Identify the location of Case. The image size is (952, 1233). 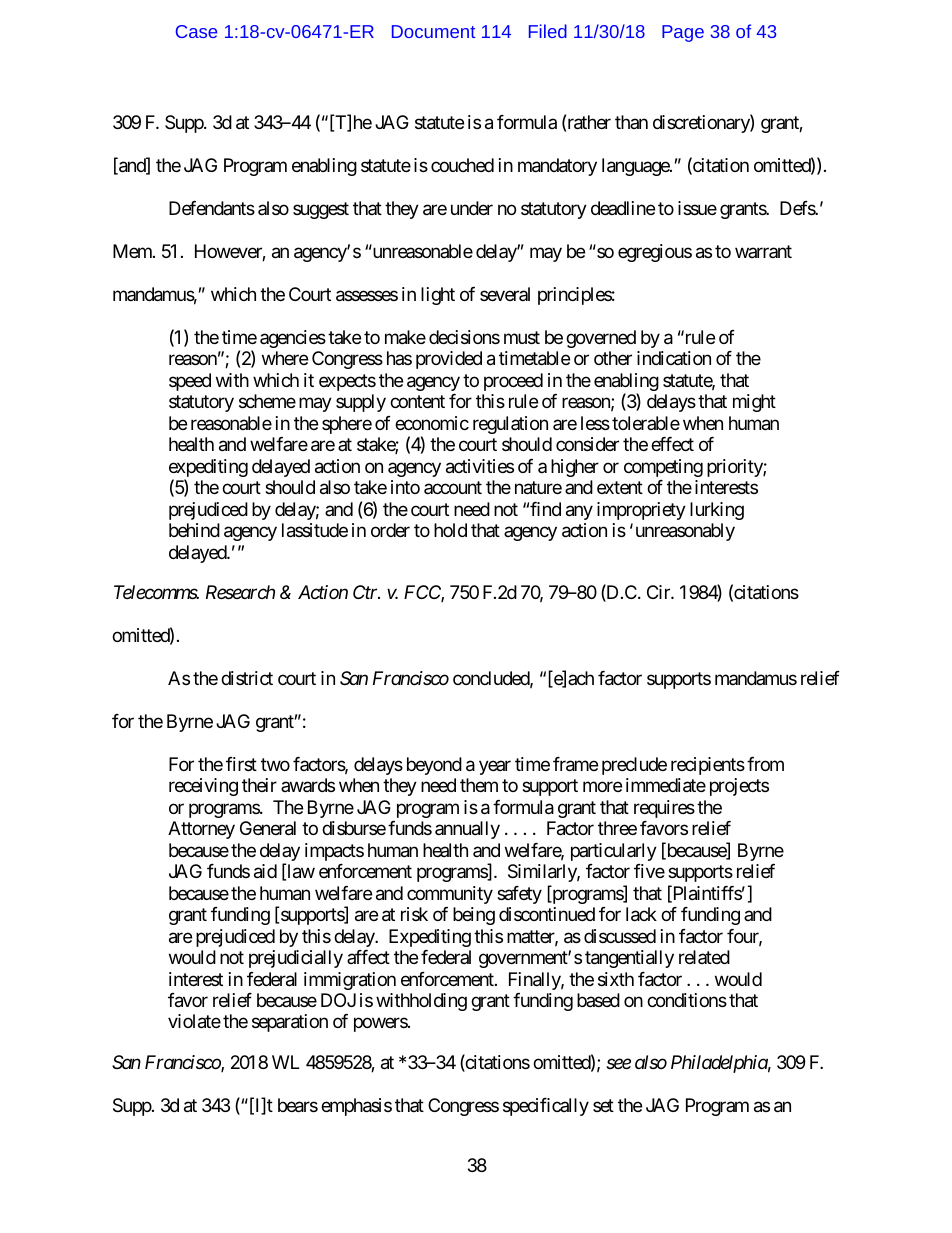
(196, 31).
